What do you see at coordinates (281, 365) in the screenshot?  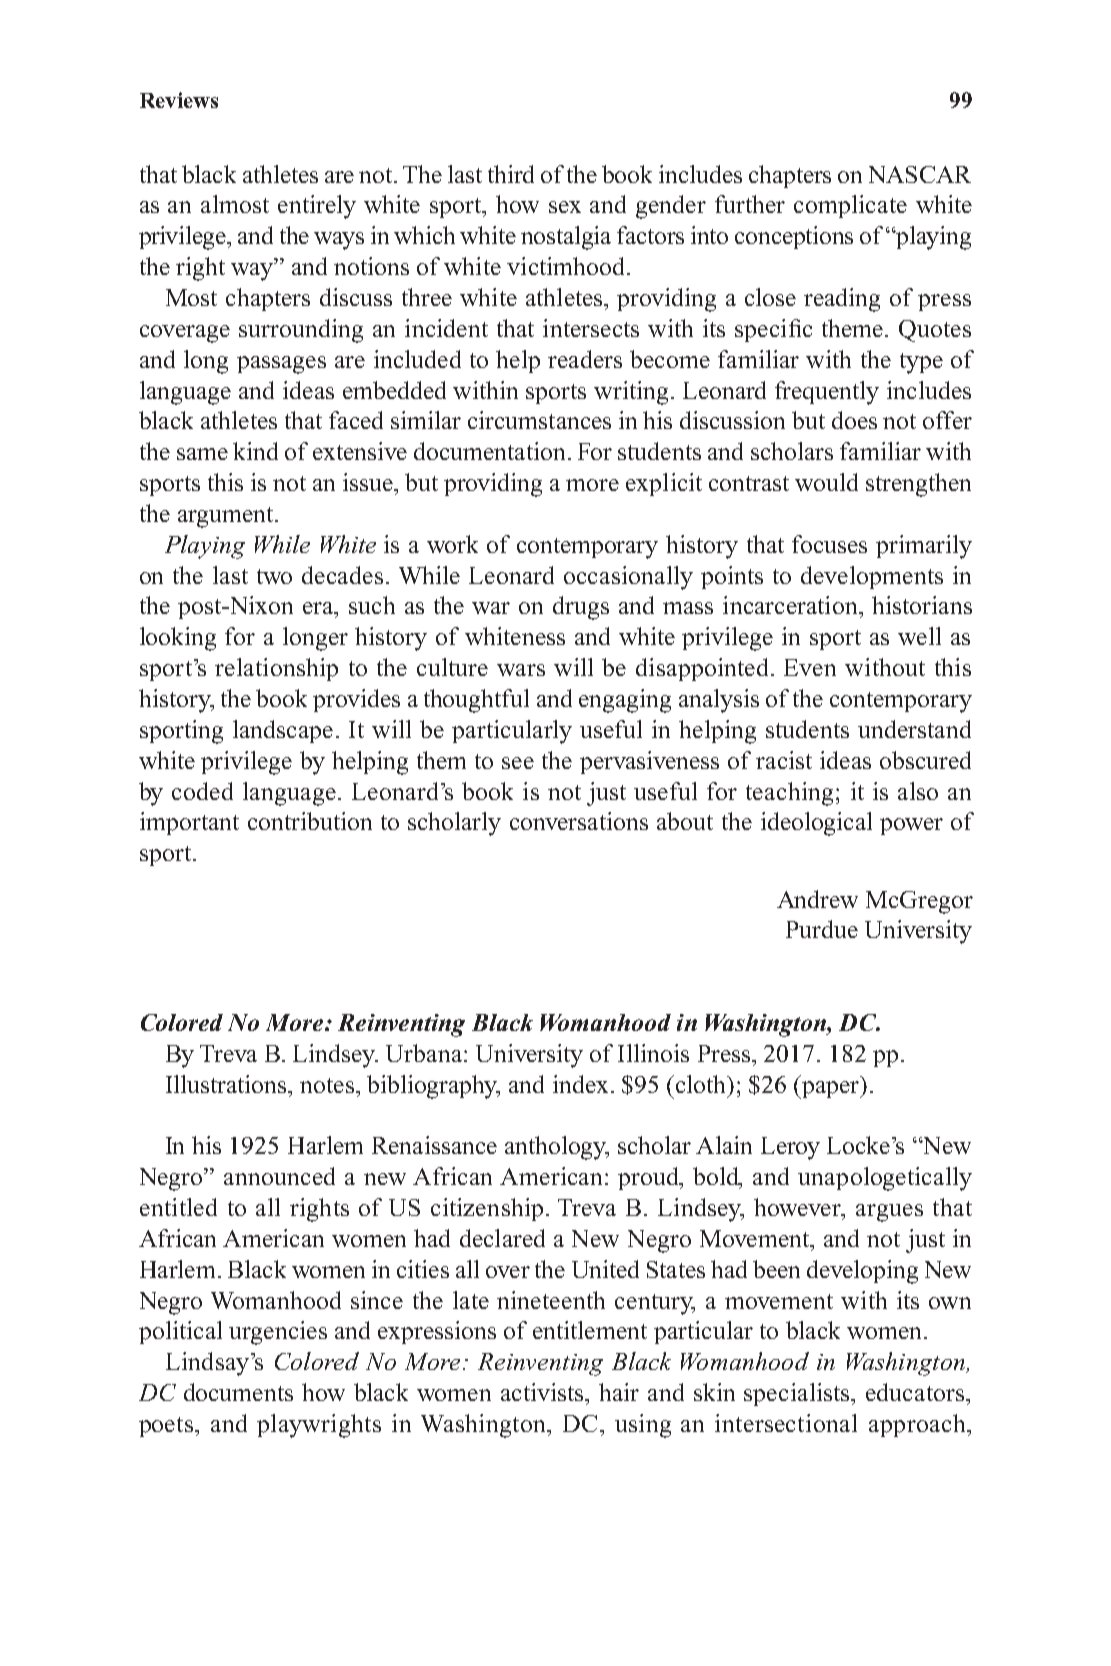 I see `passages` at bounding box center [281, 365].
